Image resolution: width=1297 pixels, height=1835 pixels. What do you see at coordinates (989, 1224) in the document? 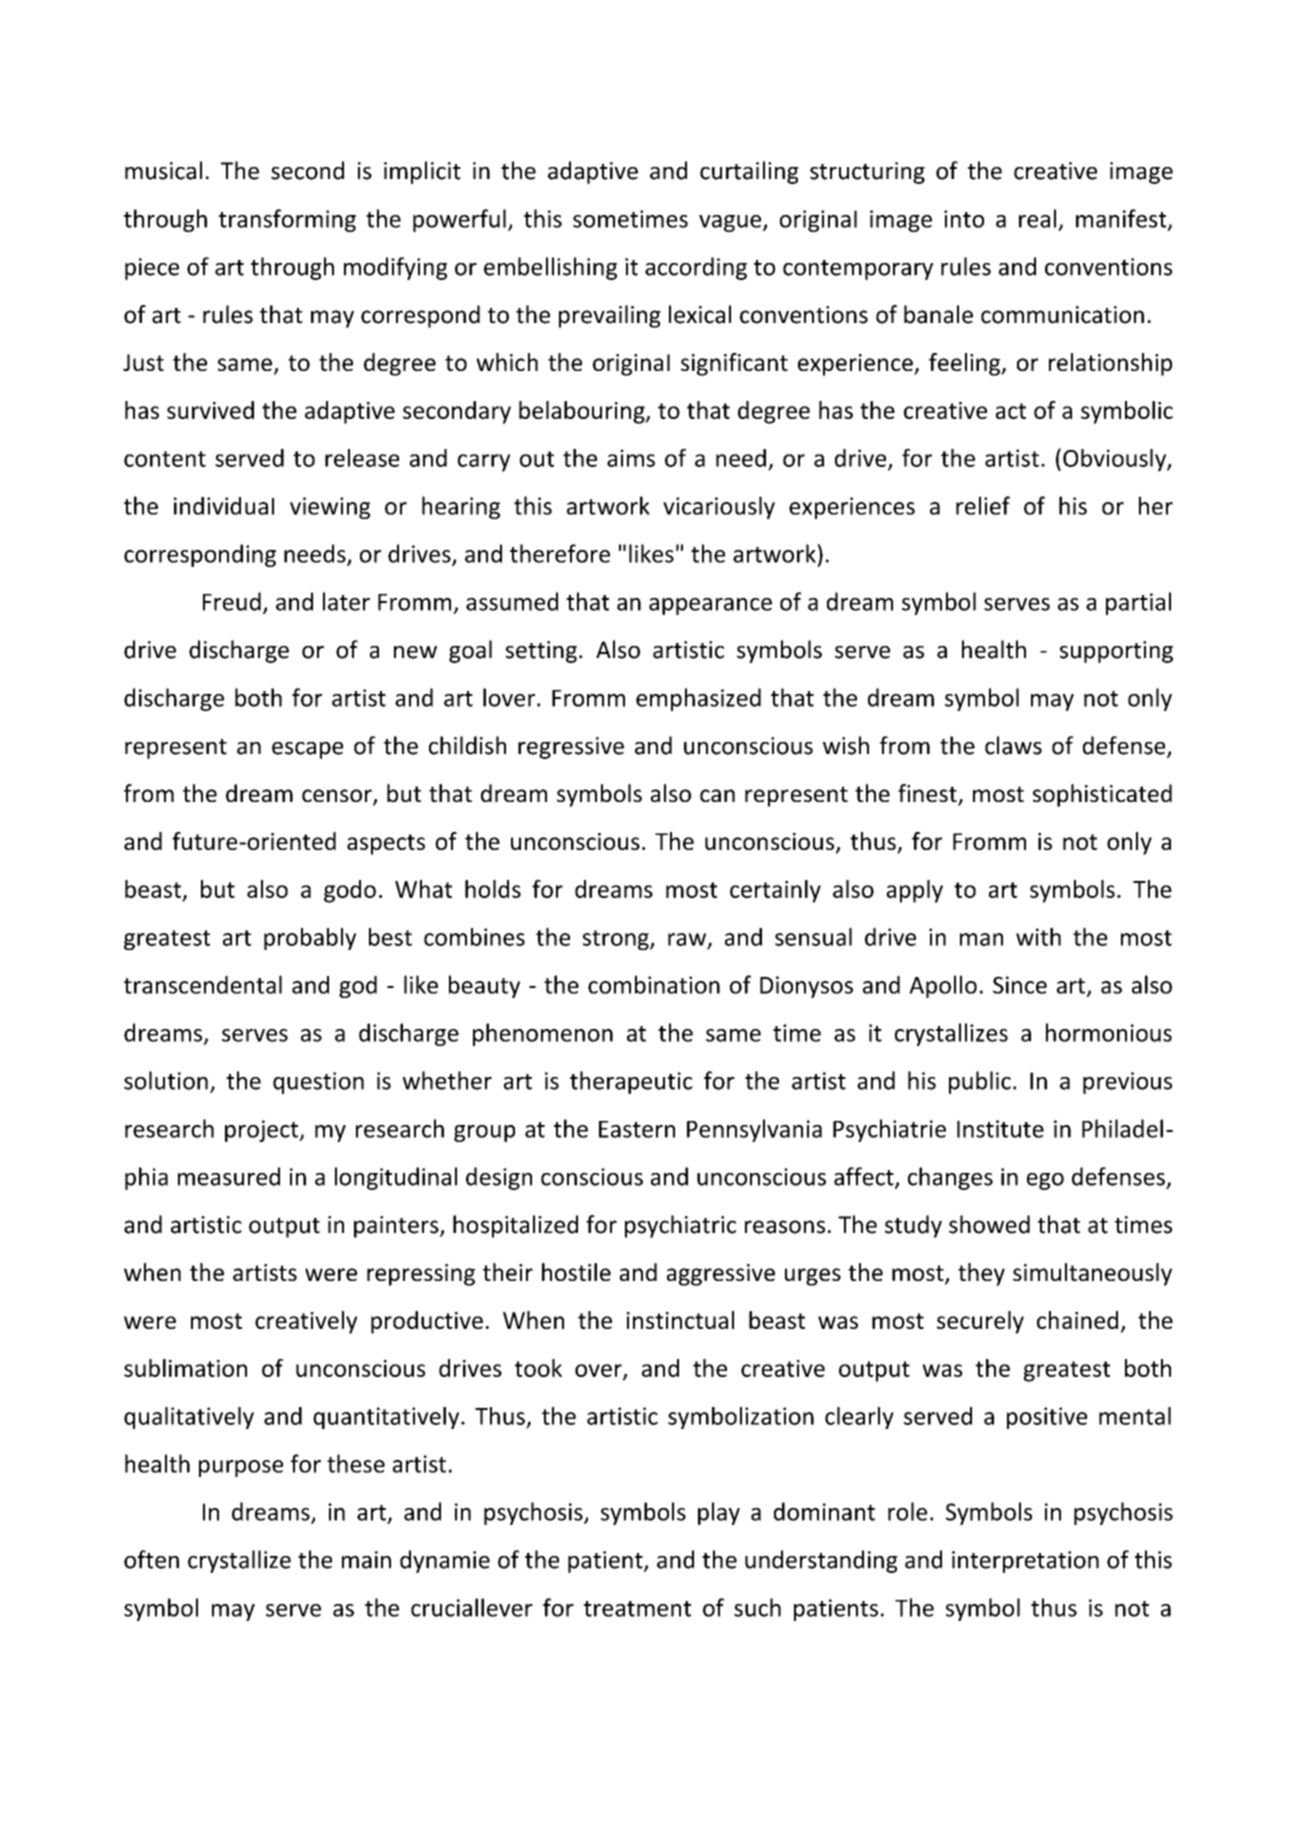
I see `showed` at bounding box center [989, 1224].
